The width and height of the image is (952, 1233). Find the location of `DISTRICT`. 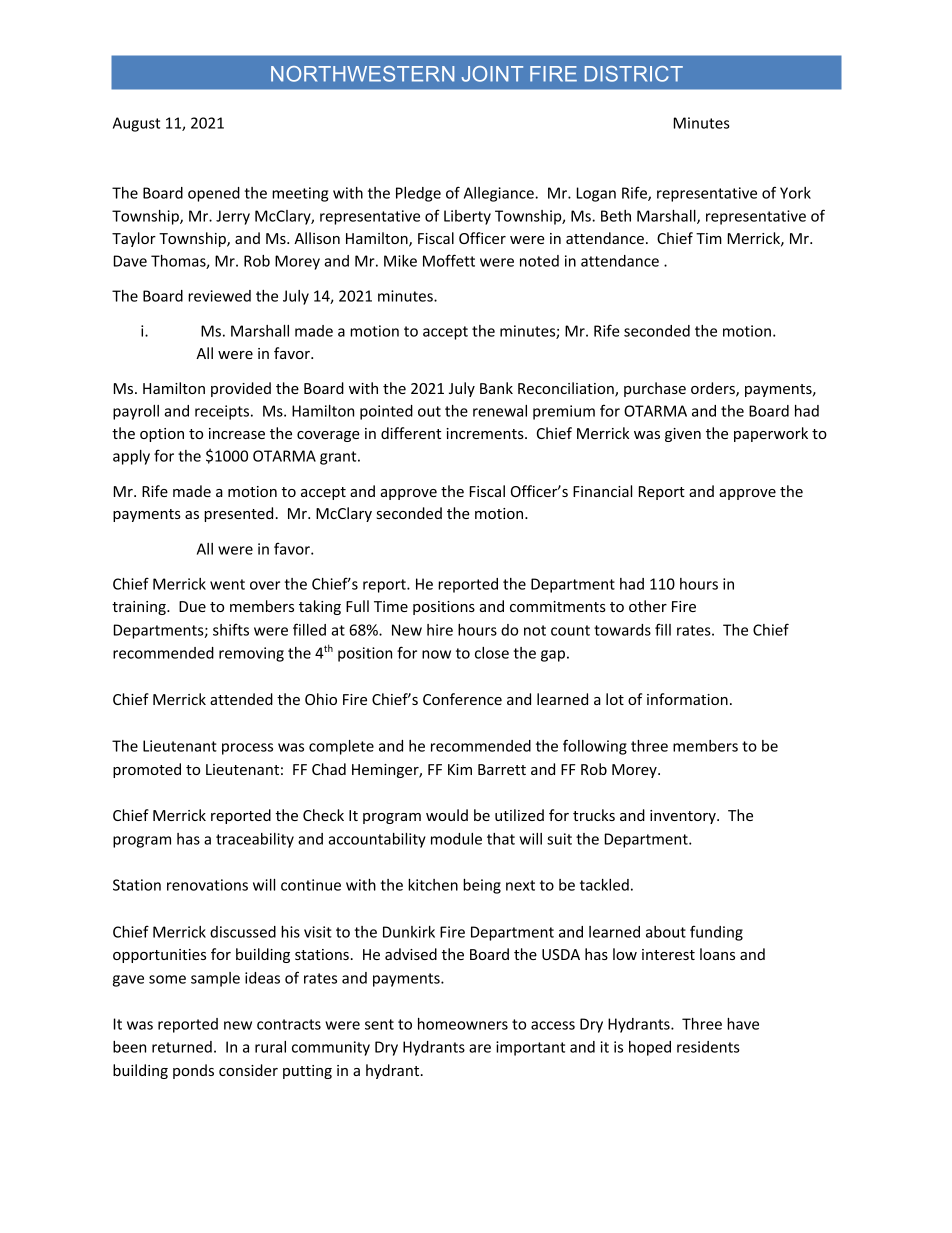

DISTRICT is located at coordinates (634, 74).
